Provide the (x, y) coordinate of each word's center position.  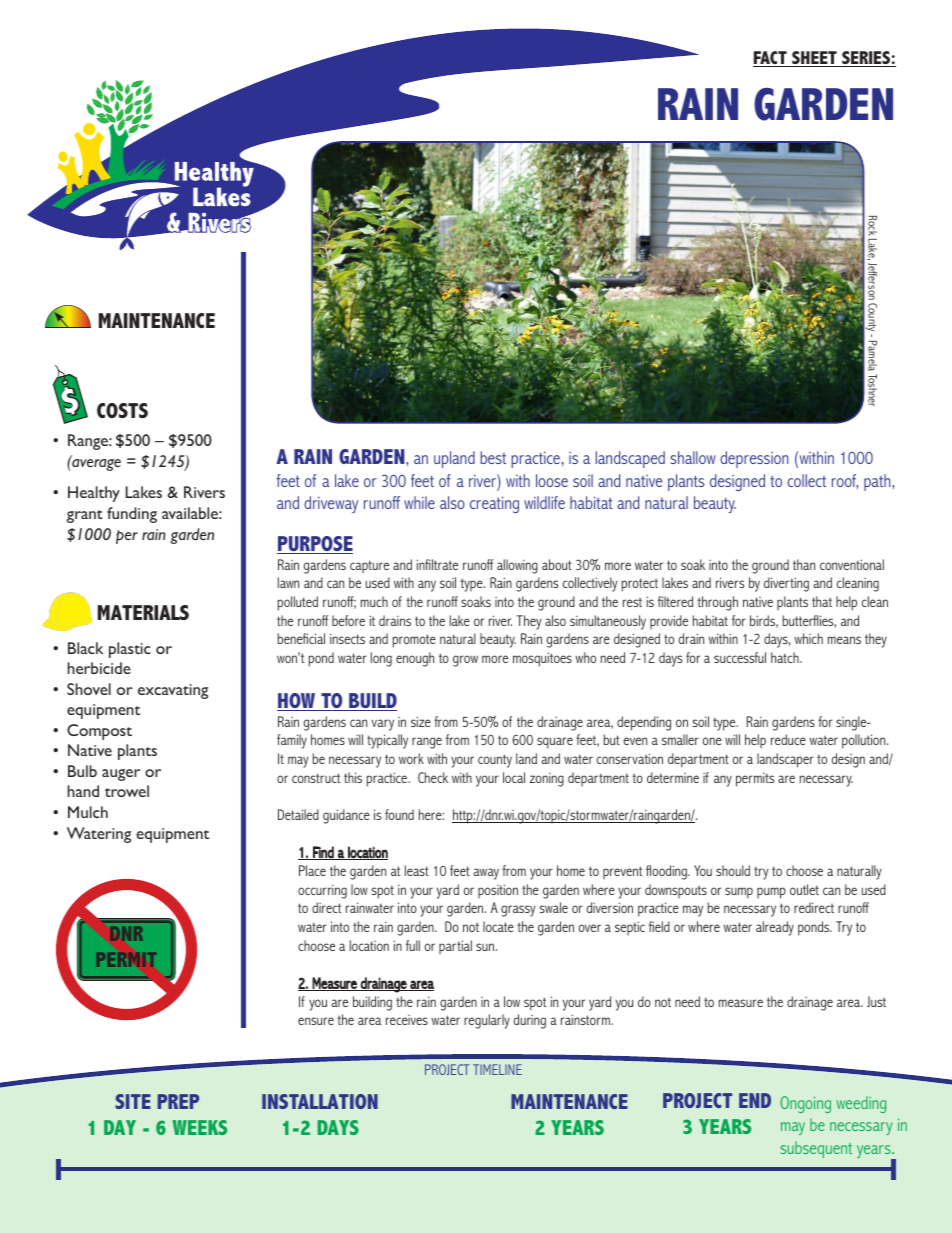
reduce (788, 739)
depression (754, 459)
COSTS (122, 410)
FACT (771, 59)
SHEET (814, 59)
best (493, 457)
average (95, 464)
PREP (178, 1101)
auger (121, 775)
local (514, 777)
